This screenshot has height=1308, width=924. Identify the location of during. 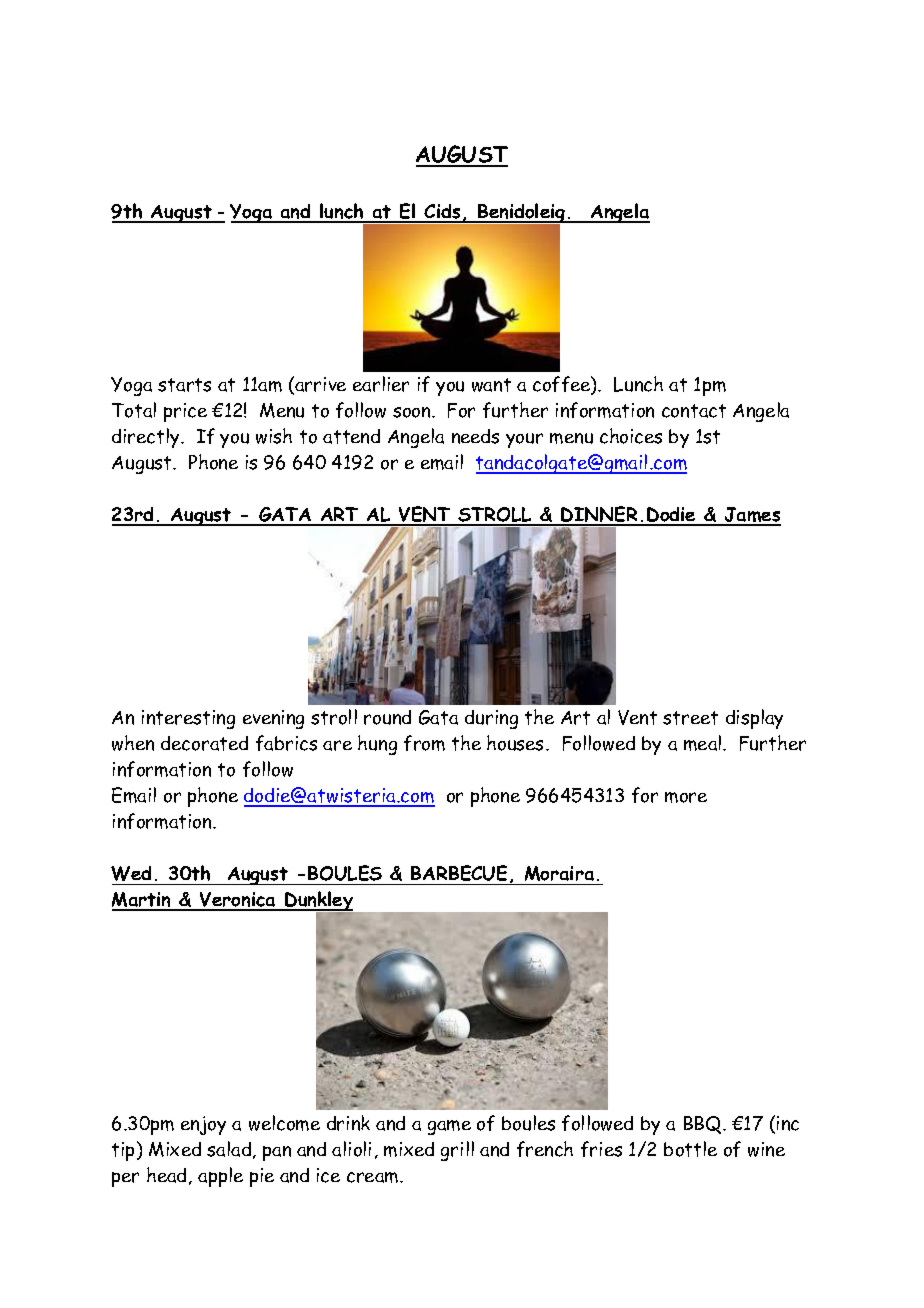
(491, 719).
